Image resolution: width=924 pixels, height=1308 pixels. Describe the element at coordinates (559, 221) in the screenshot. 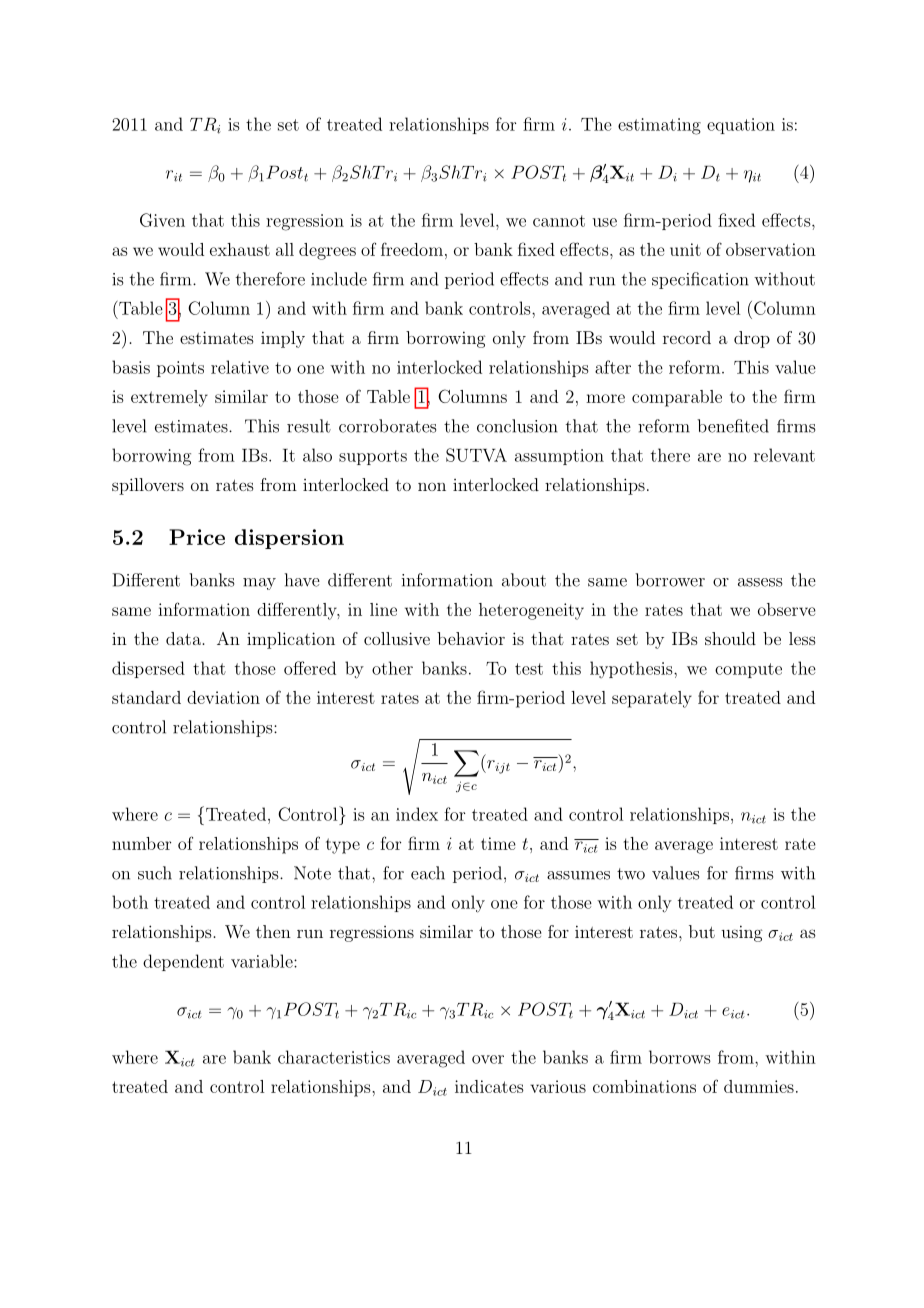

I see `cannot` at that location.
